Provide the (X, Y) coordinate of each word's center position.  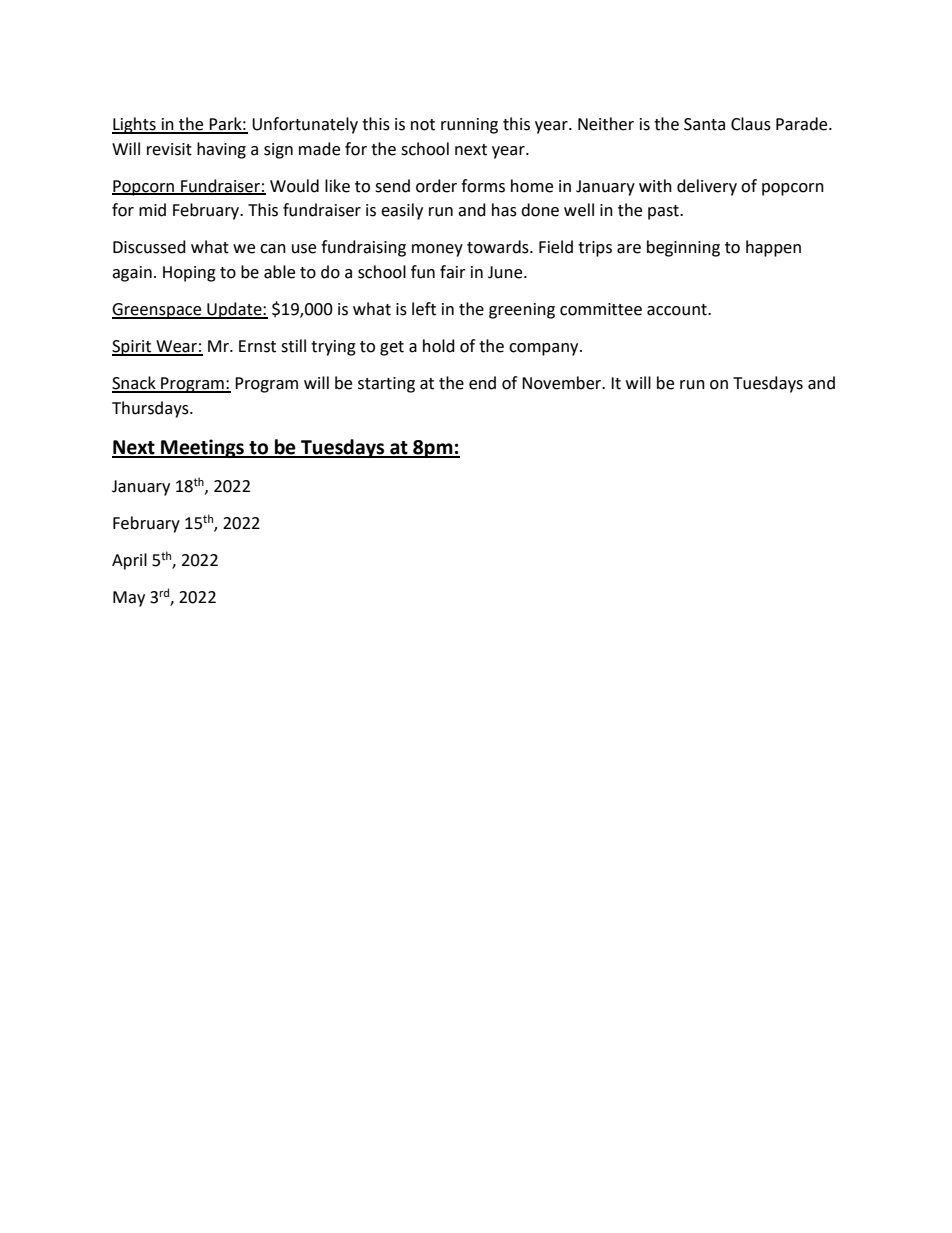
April (129, 561)
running (469, 126)
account (678, 310)
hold (439, 346)
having (221, 150)
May (129, 599)
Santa (704, 124)
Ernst (257, 346)
